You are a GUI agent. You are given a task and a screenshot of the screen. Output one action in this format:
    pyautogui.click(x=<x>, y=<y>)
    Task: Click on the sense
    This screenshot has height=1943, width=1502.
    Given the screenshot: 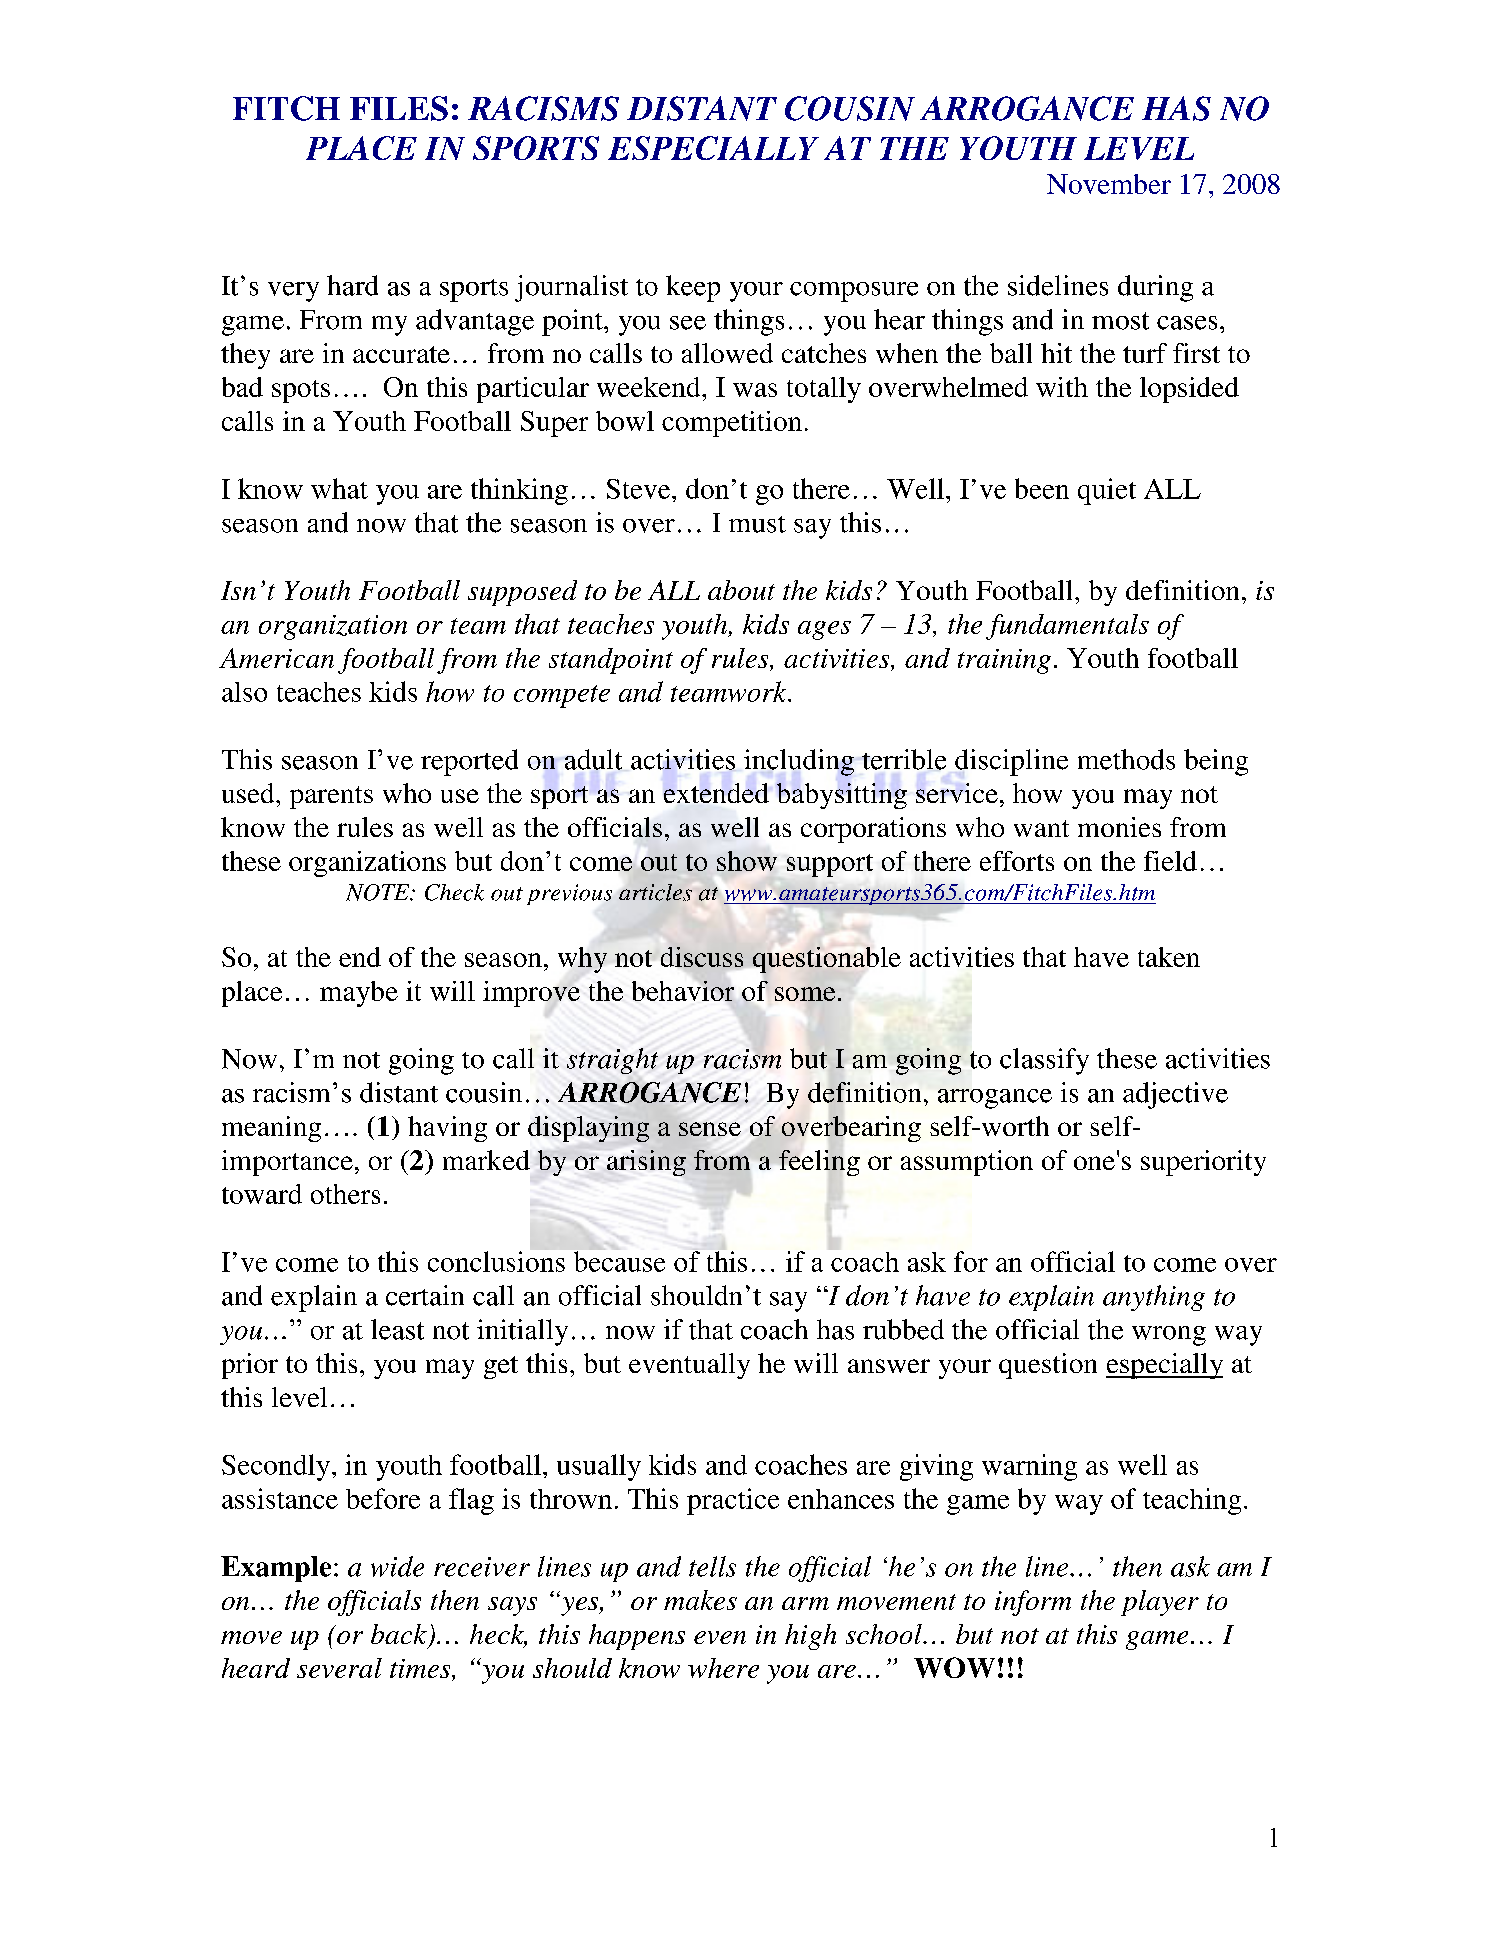 What is the action you would take?
    pyautogui.click(x=710, y=1129)
